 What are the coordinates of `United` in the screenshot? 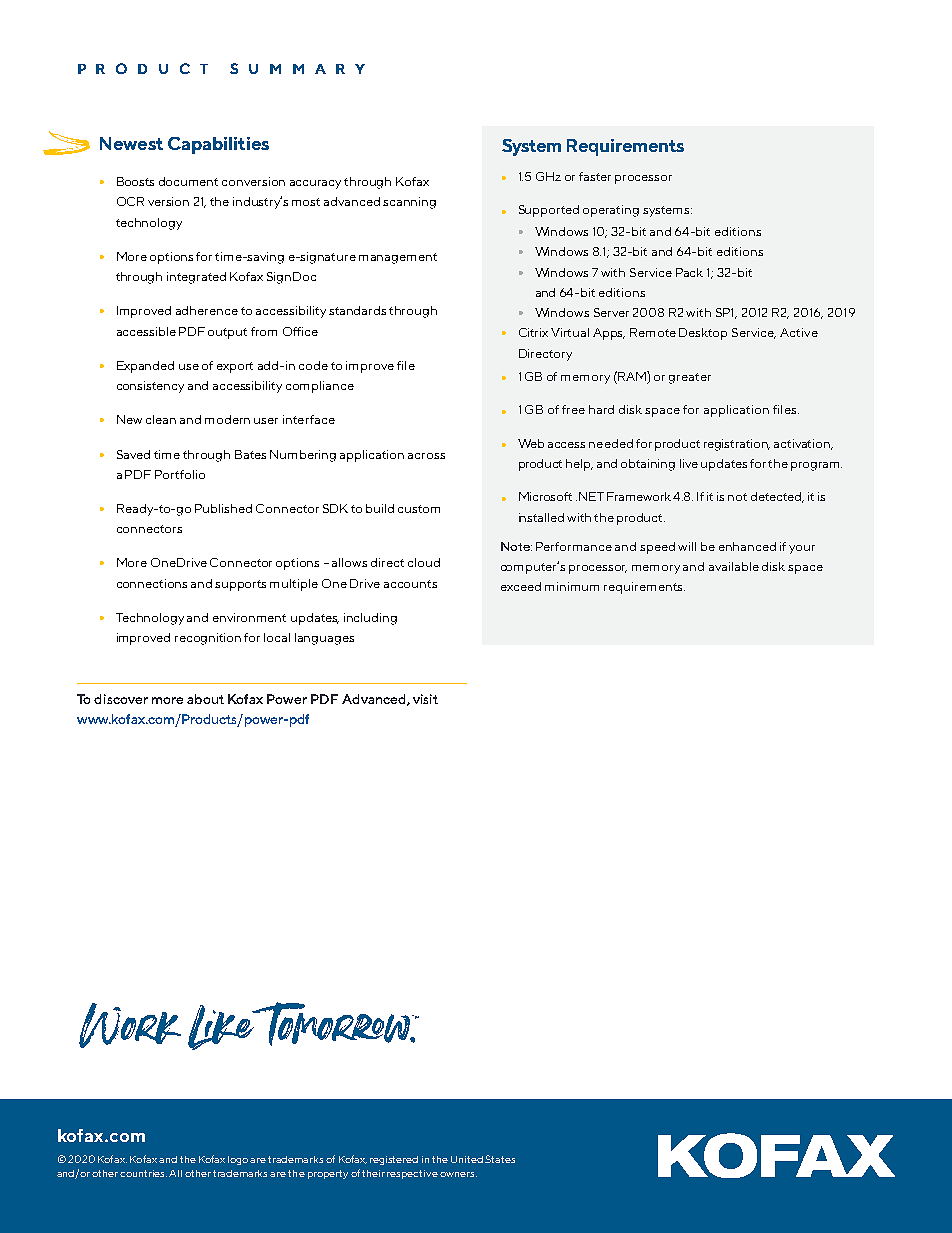 It's located at (468, 1159).
